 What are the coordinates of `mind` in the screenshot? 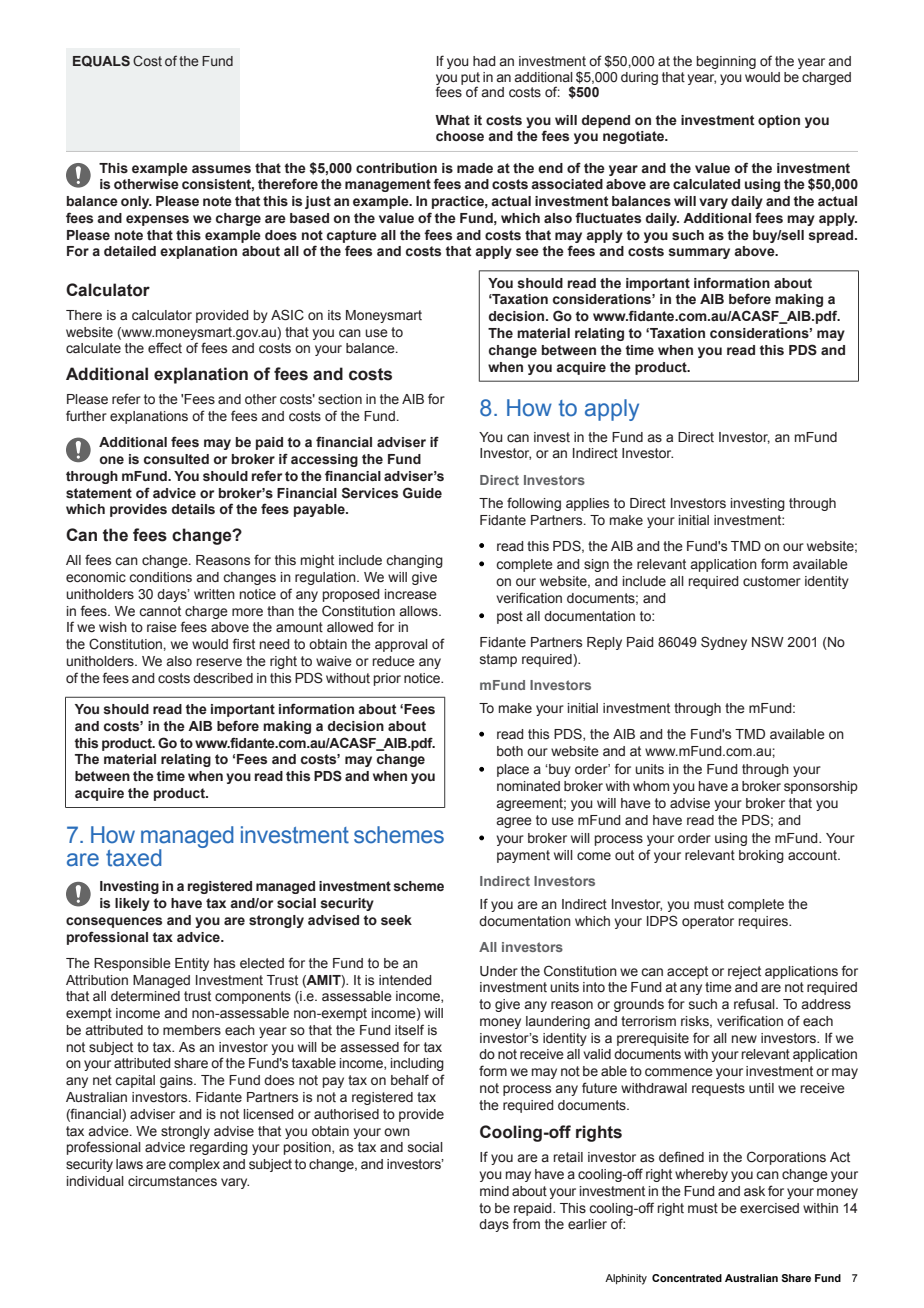 It's located at (494, 1191).
